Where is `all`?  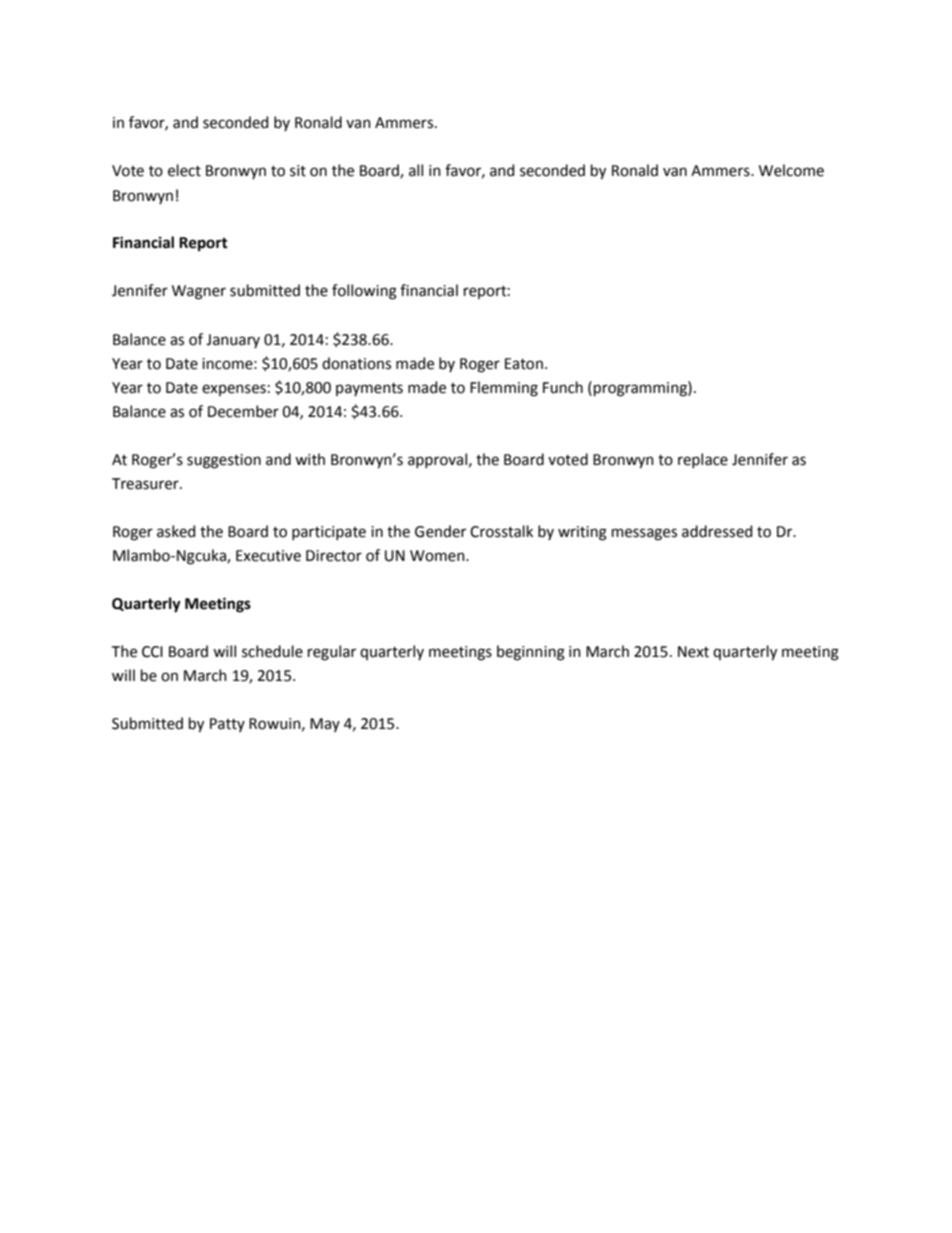
all is located at coordinates (416, 170).
